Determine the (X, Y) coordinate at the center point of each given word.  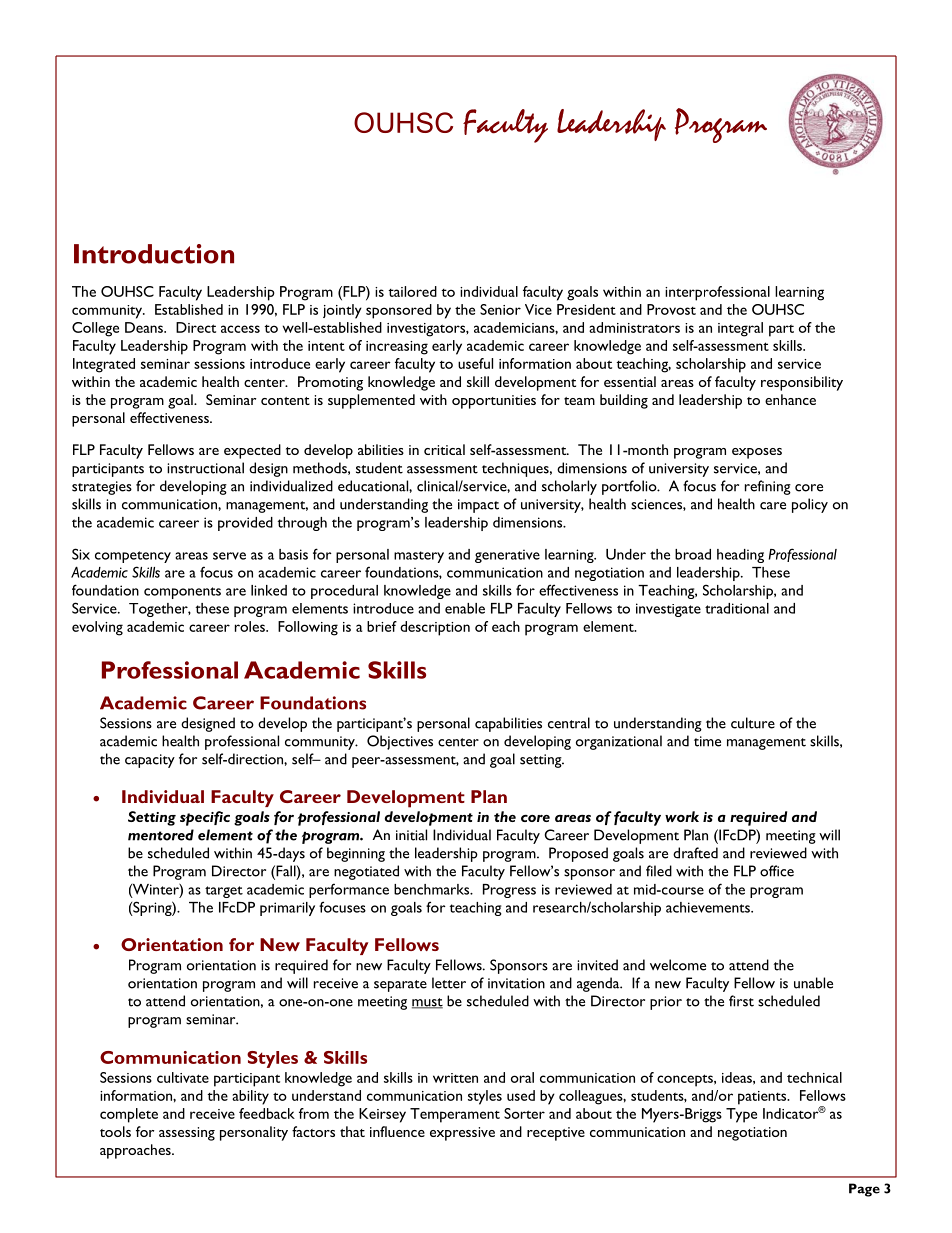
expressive (462, 1134)
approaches (136, 1151)
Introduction (154, 254)
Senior (500, 309)
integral (740, 329)
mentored (161, 835)
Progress (509, 891)
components (182, 593)
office (777, 871)
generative (507, 556)
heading (740, 556)
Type (741, 1115)
